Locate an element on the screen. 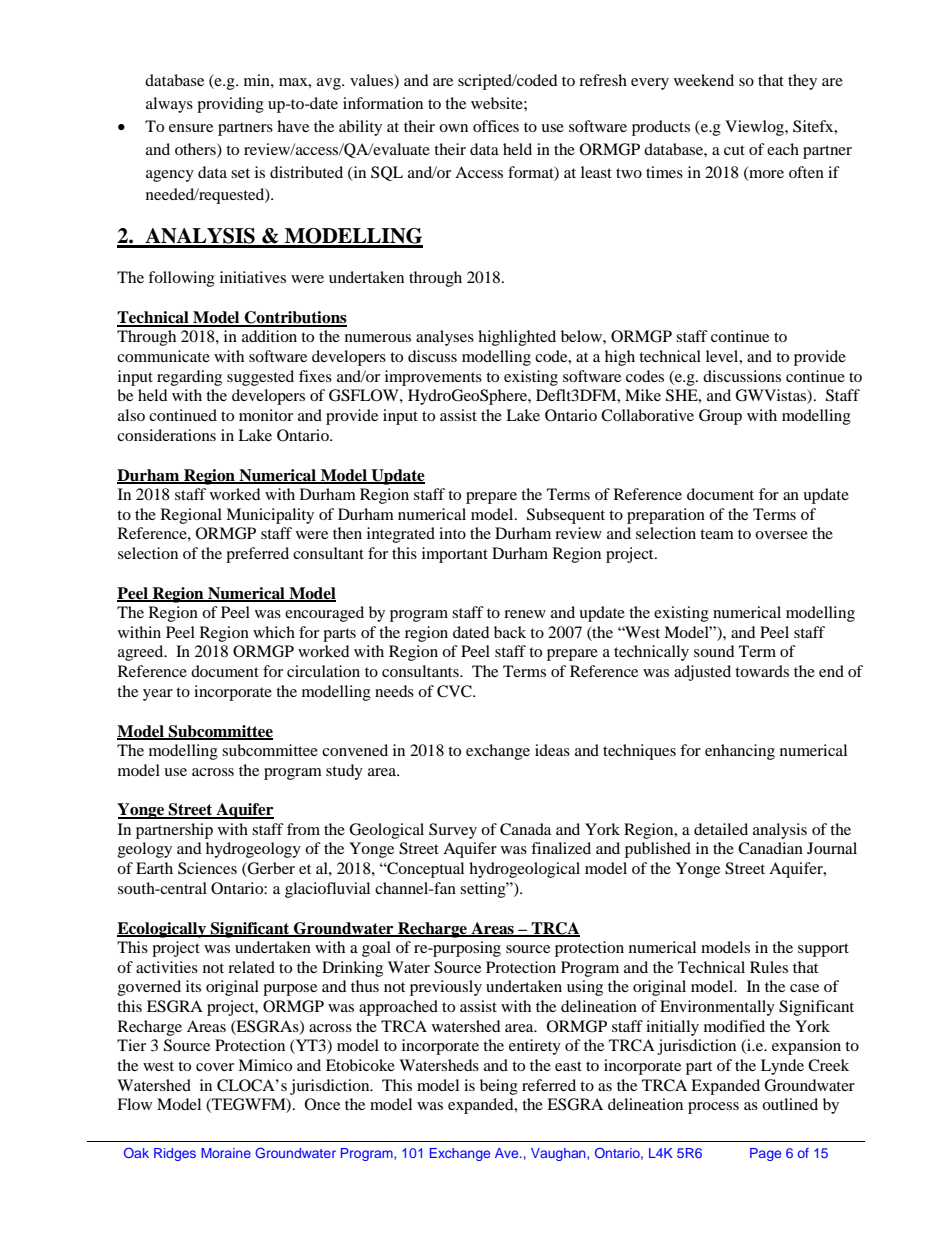  sound is located at coordinates (714, 651).
